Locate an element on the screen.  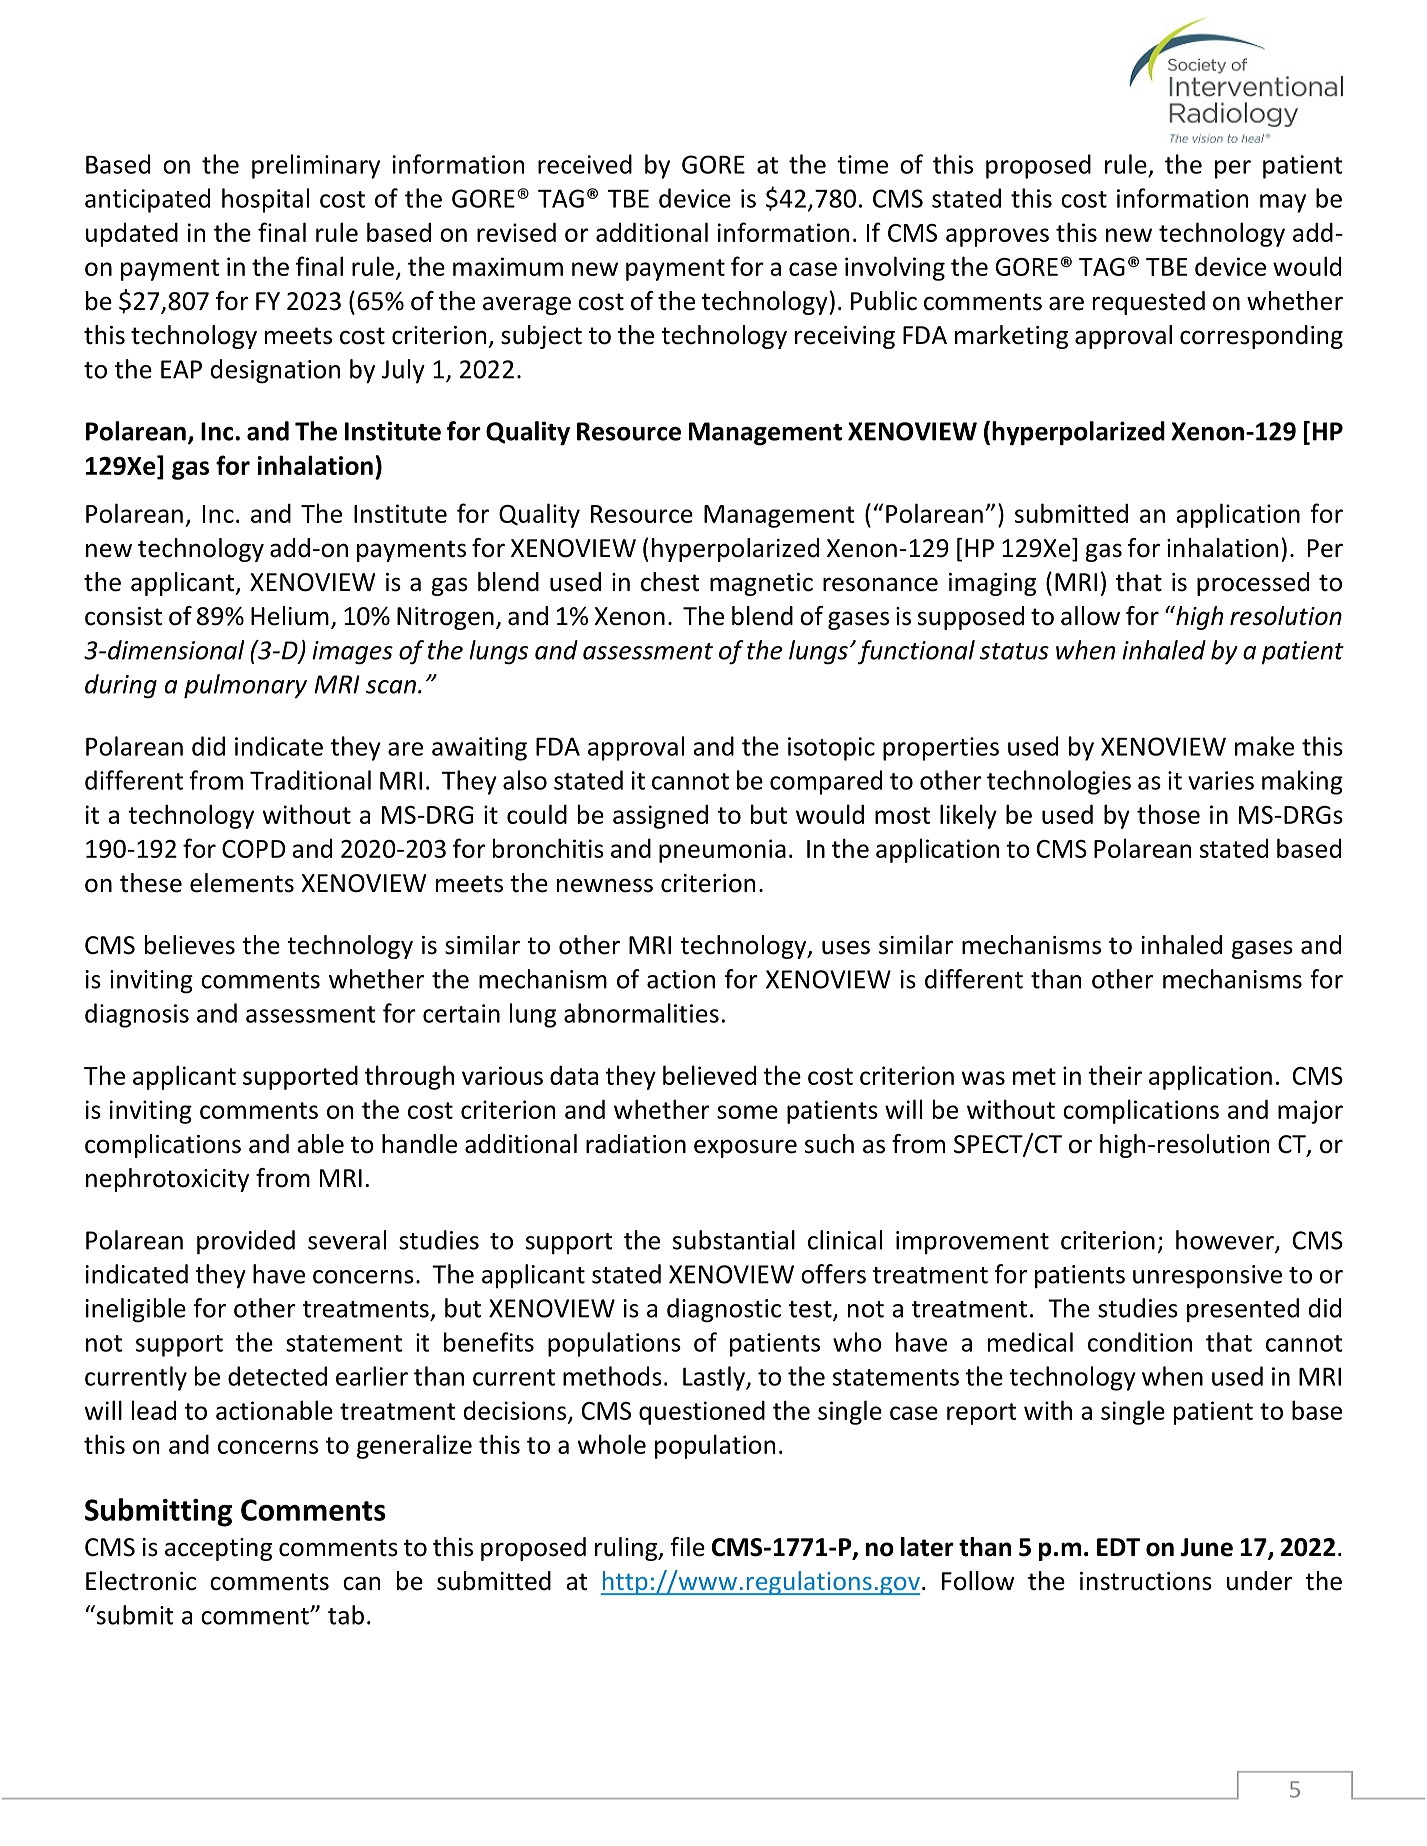
received is located at coordinates (585, 164).
